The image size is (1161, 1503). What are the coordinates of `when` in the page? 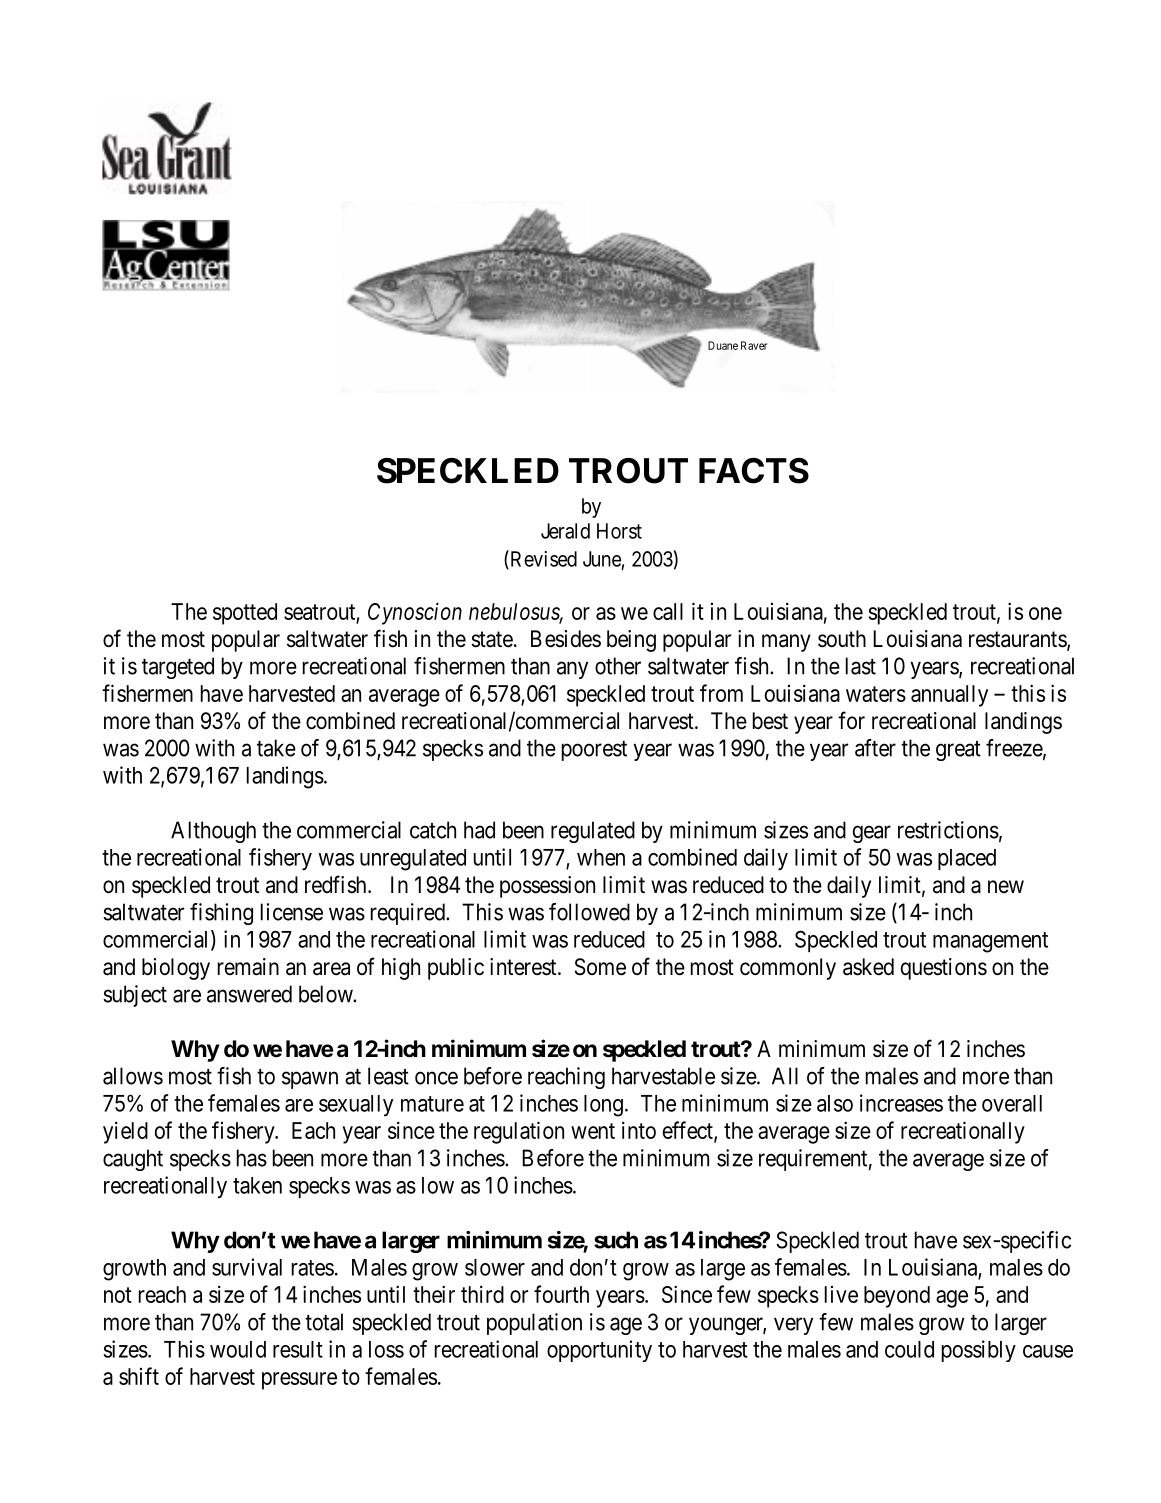 It's located at (601, 857).
